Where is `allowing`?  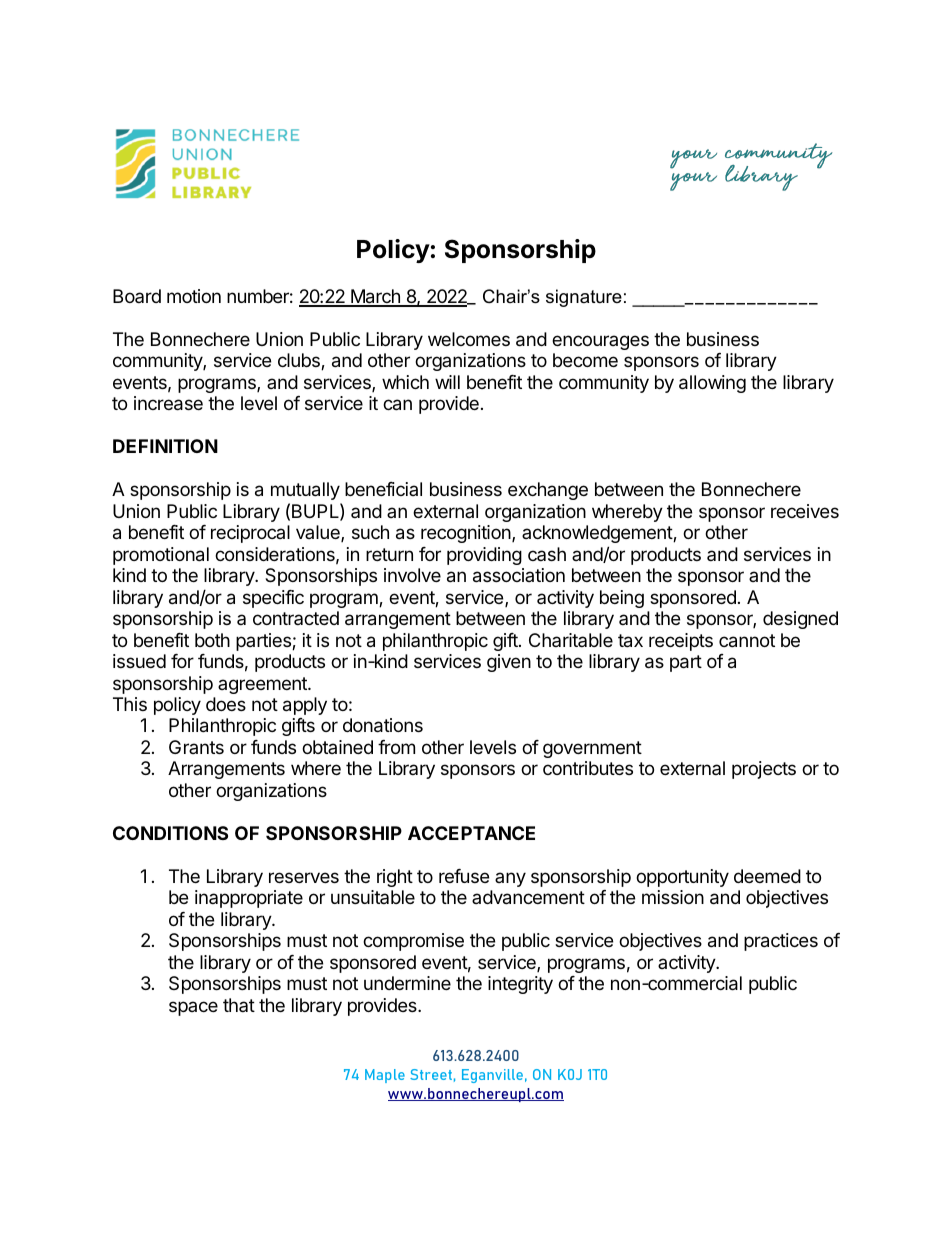 allowing is located at coordinates (712, 384).
